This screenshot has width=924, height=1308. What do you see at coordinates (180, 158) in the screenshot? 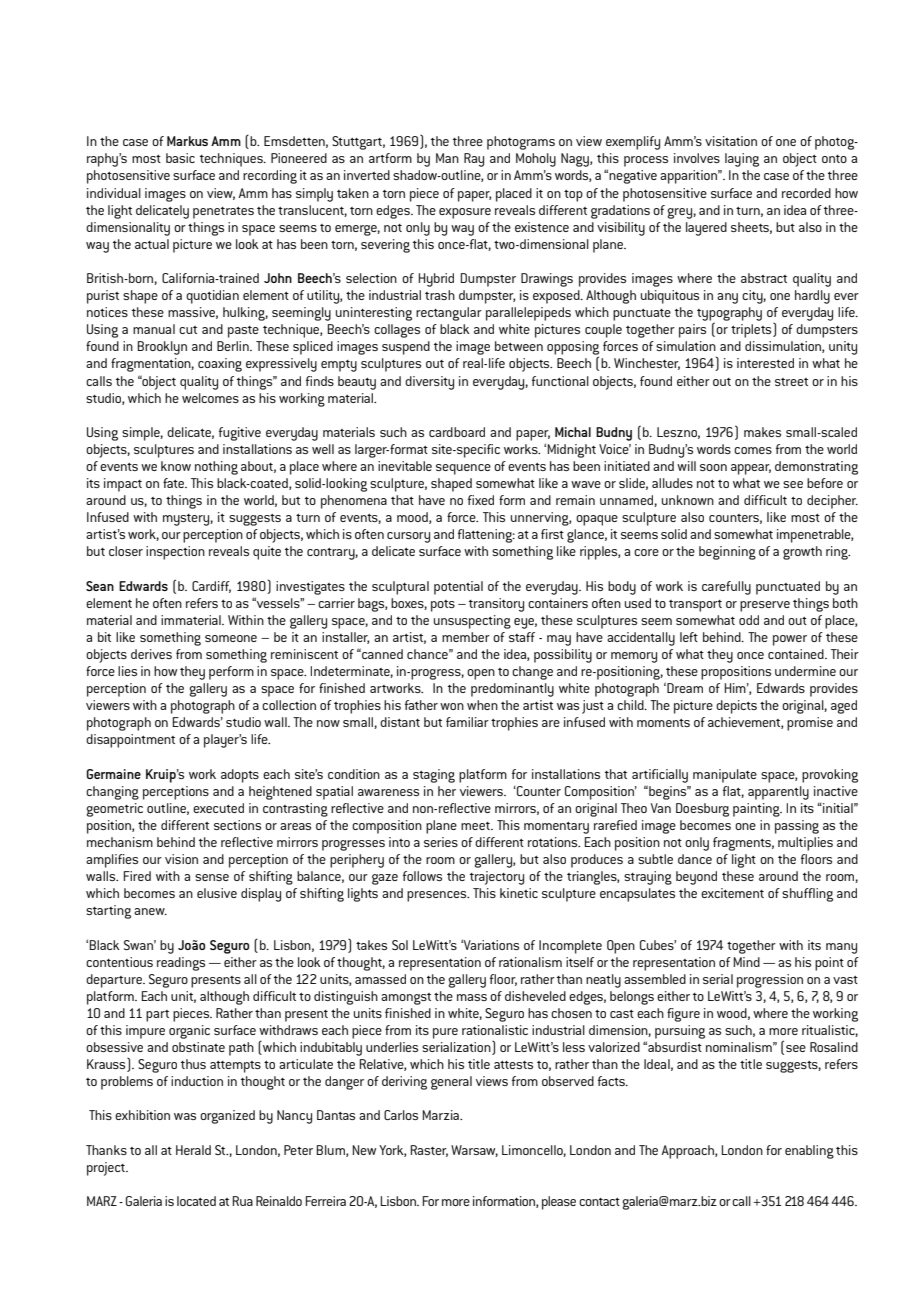
I see `basic` at bounding box center [180, 158].
